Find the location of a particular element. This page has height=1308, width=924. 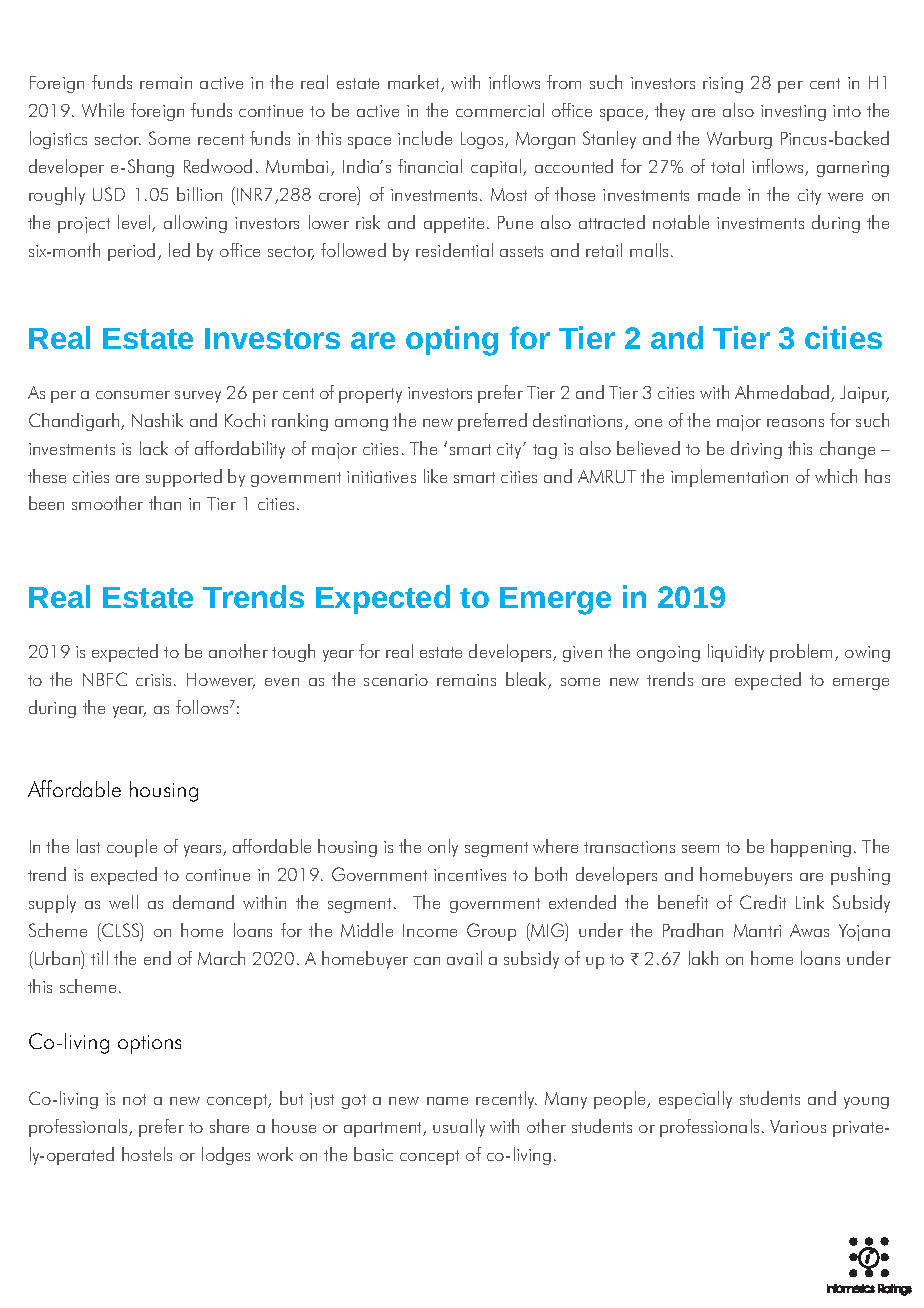

only is located at coordinates (443, 848).
